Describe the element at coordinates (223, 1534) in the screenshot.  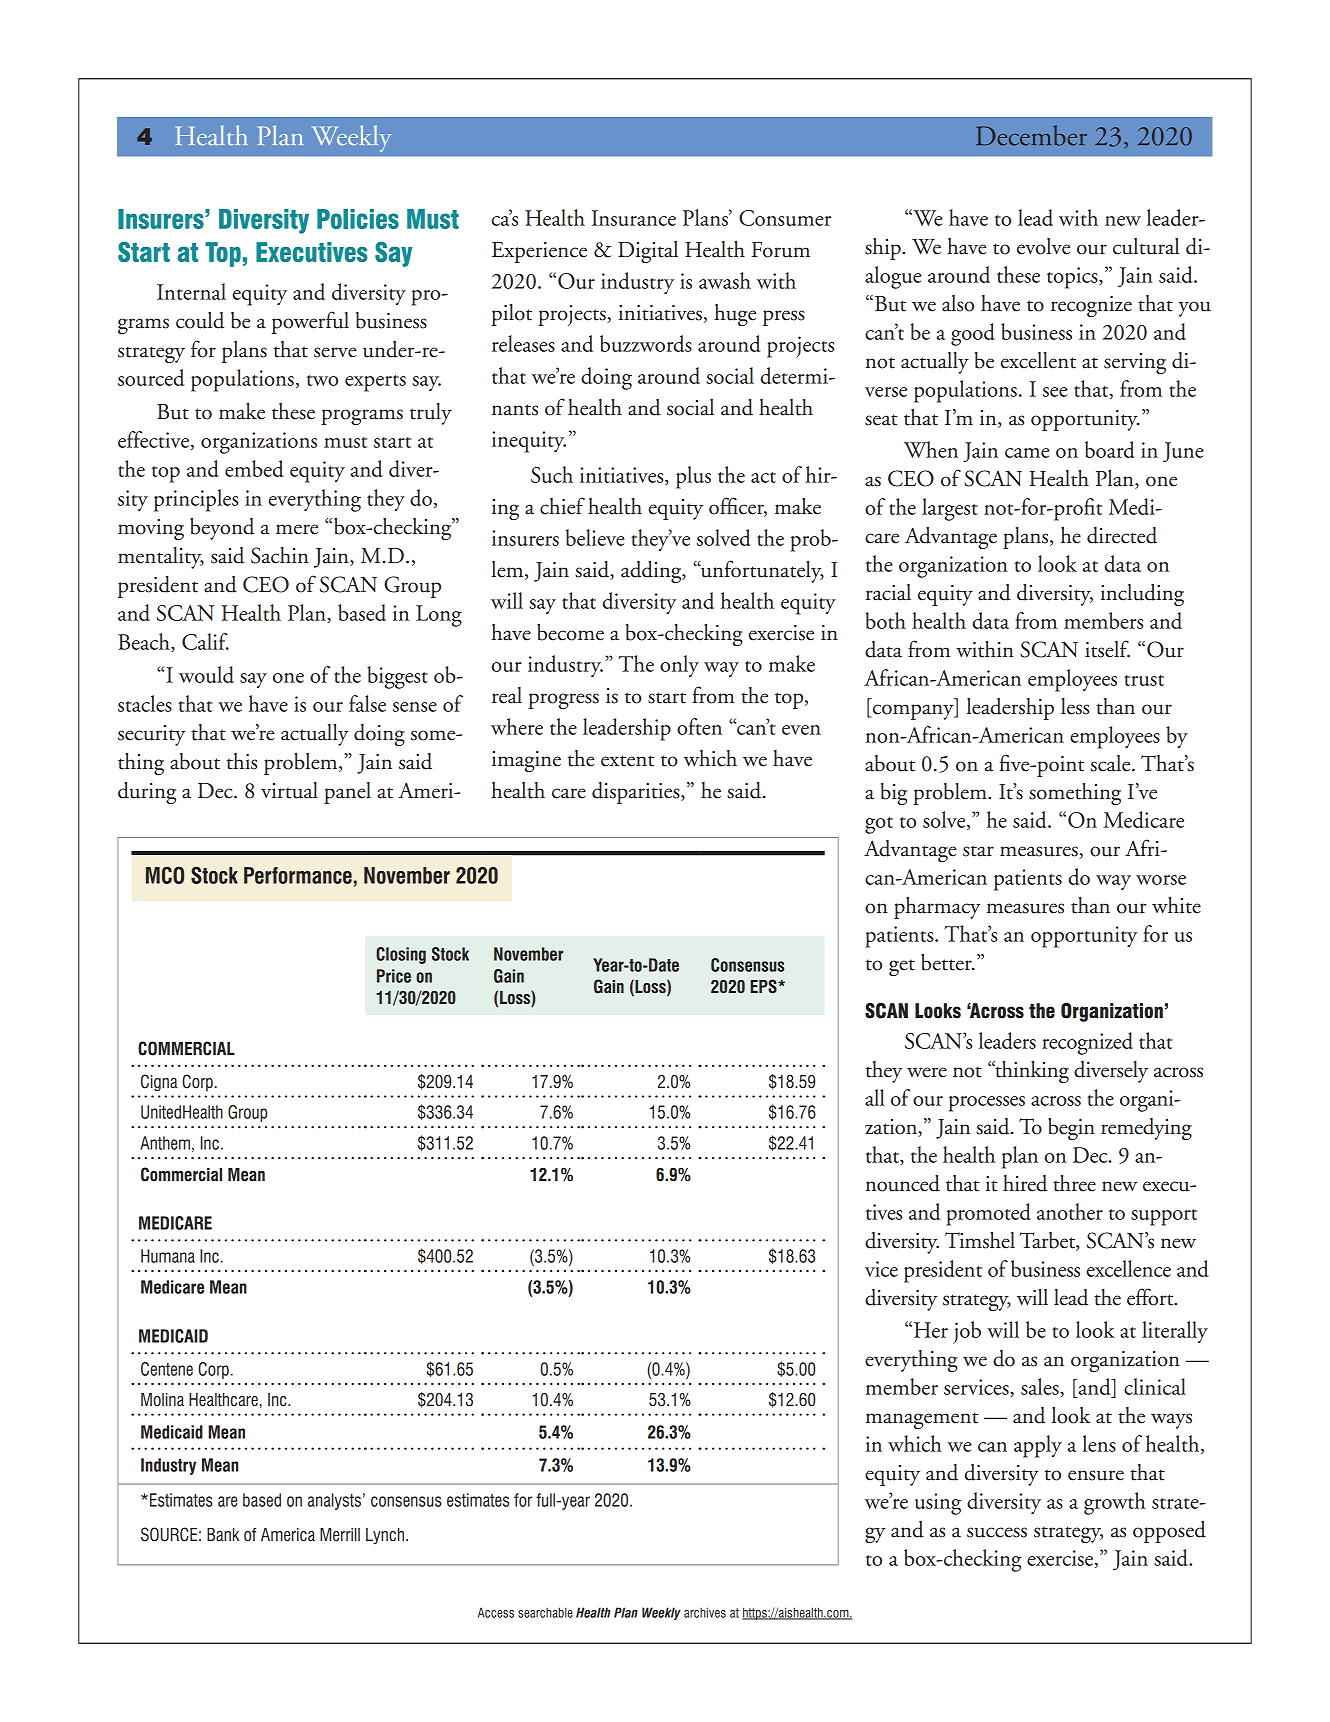
I see `Bank` at that location.
